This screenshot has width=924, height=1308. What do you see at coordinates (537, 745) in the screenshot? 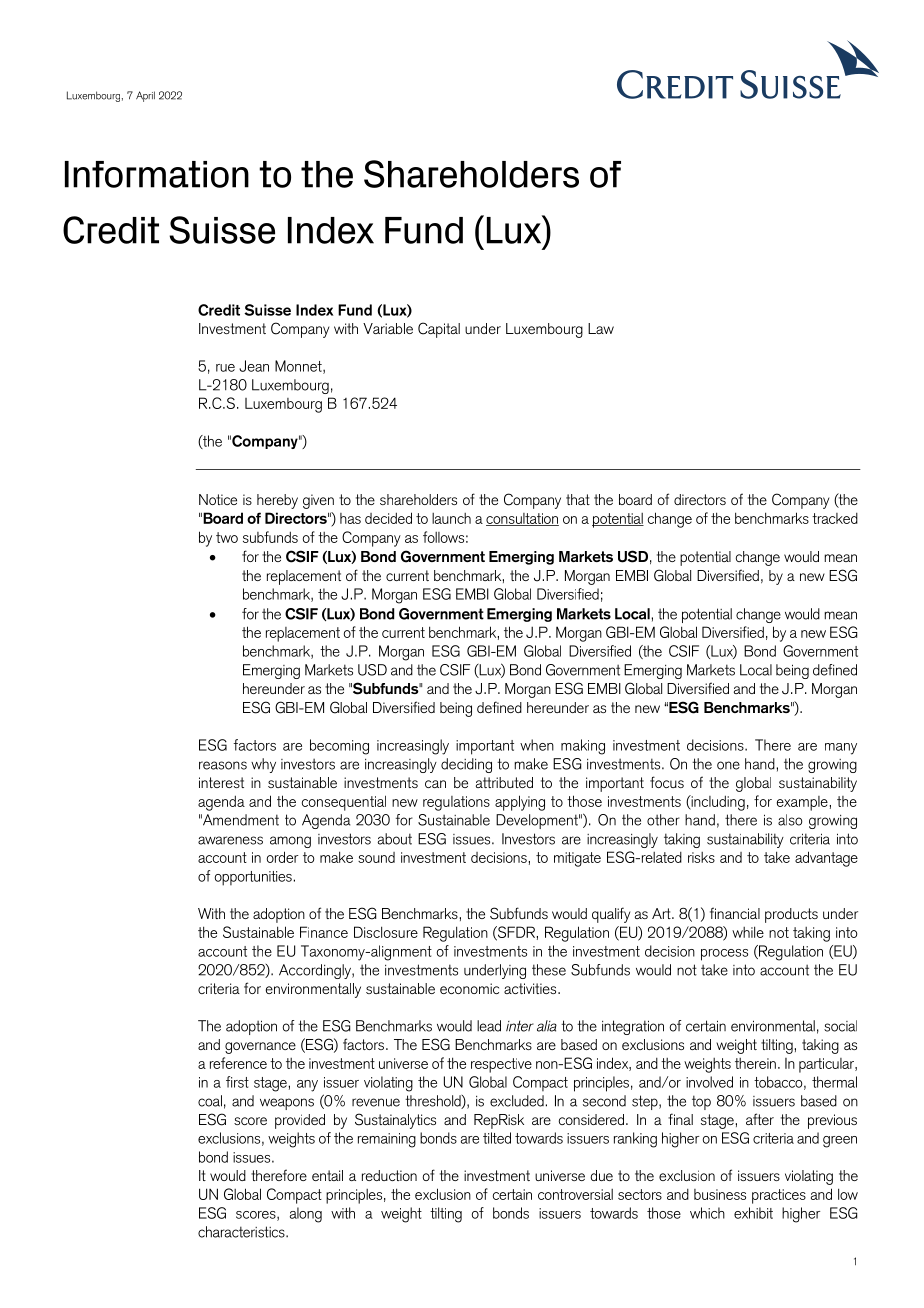
I see `when` at bounding box center [537, 745].
